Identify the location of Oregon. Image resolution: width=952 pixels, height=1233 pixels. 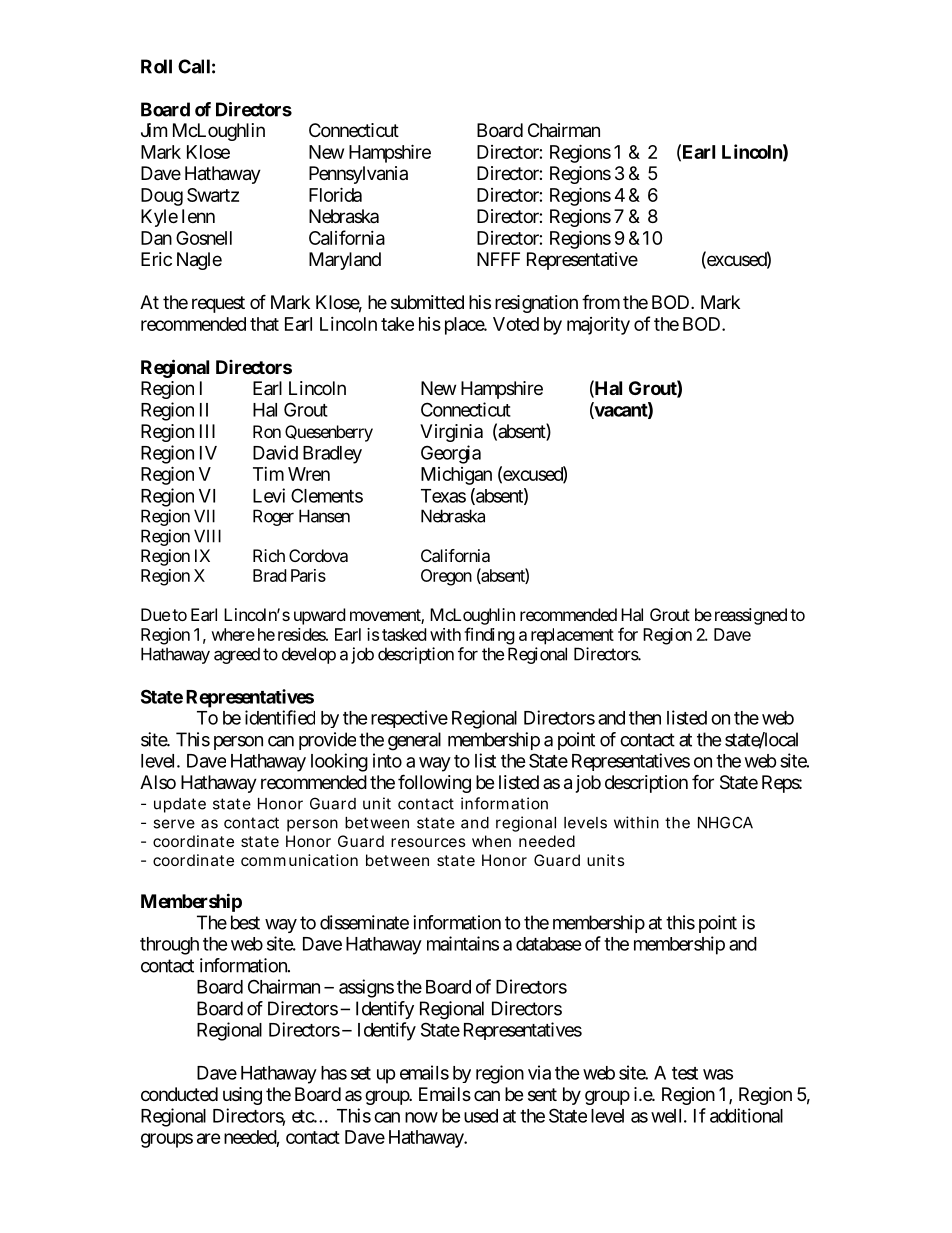
(446, 577).
